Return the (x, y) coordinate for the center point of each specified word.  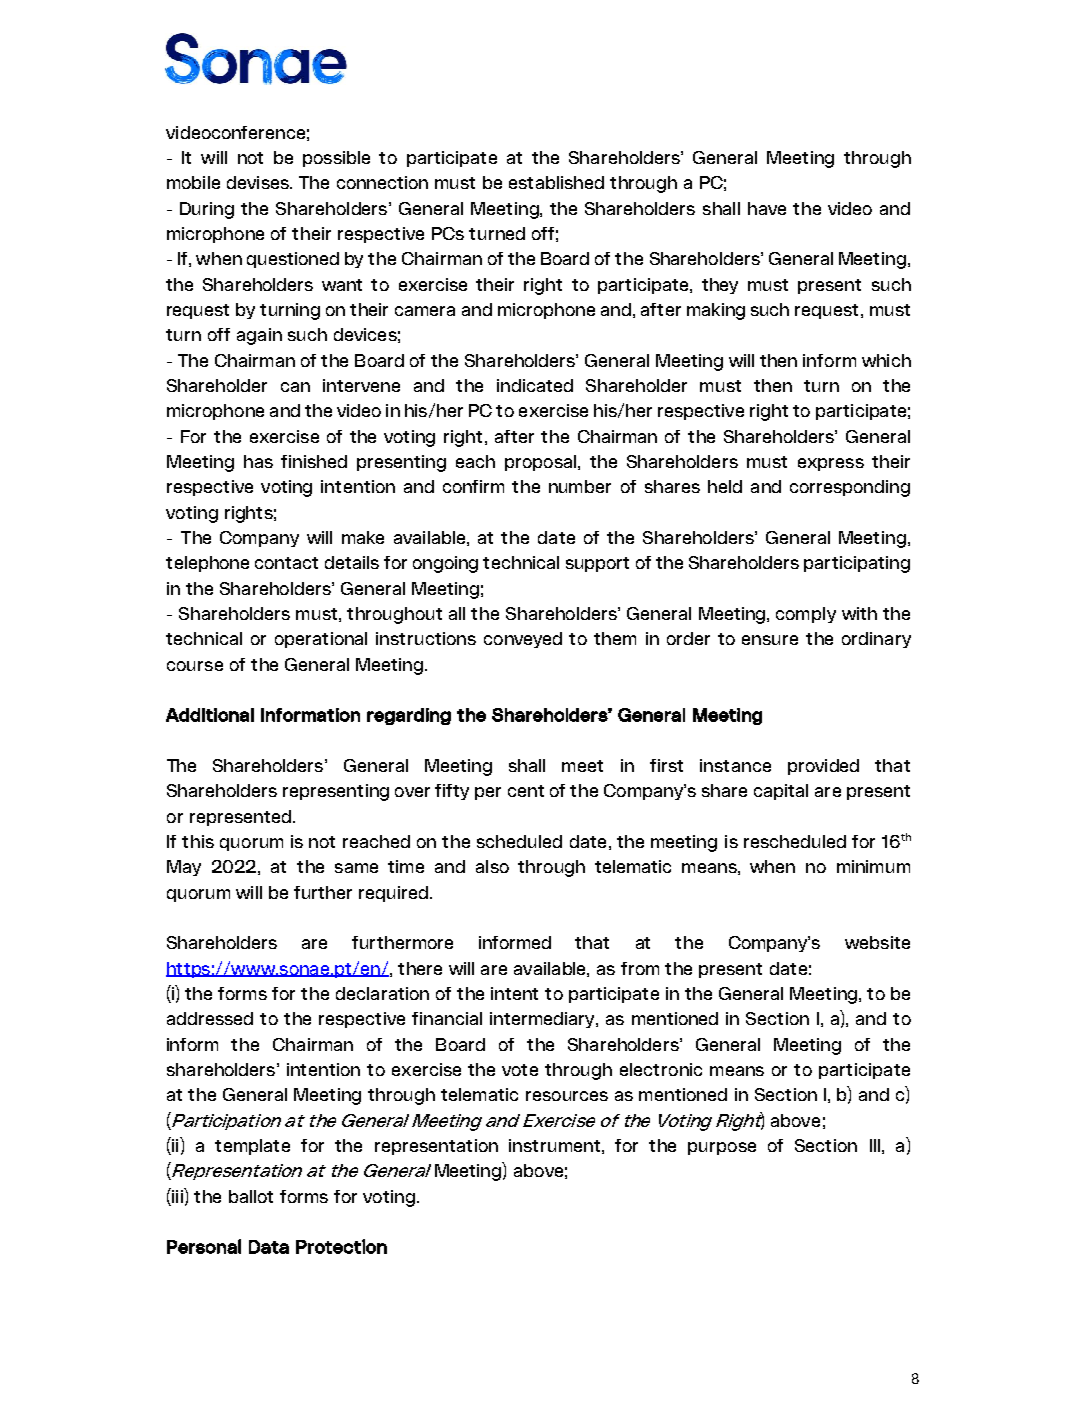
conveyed (523, 640)
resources (567, 1096)
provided (823, 767)
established (556, 182)
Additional (210, 715)
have (767, 208)
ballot (251, 1196)
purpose (722, 1148)
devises (259, 182)
